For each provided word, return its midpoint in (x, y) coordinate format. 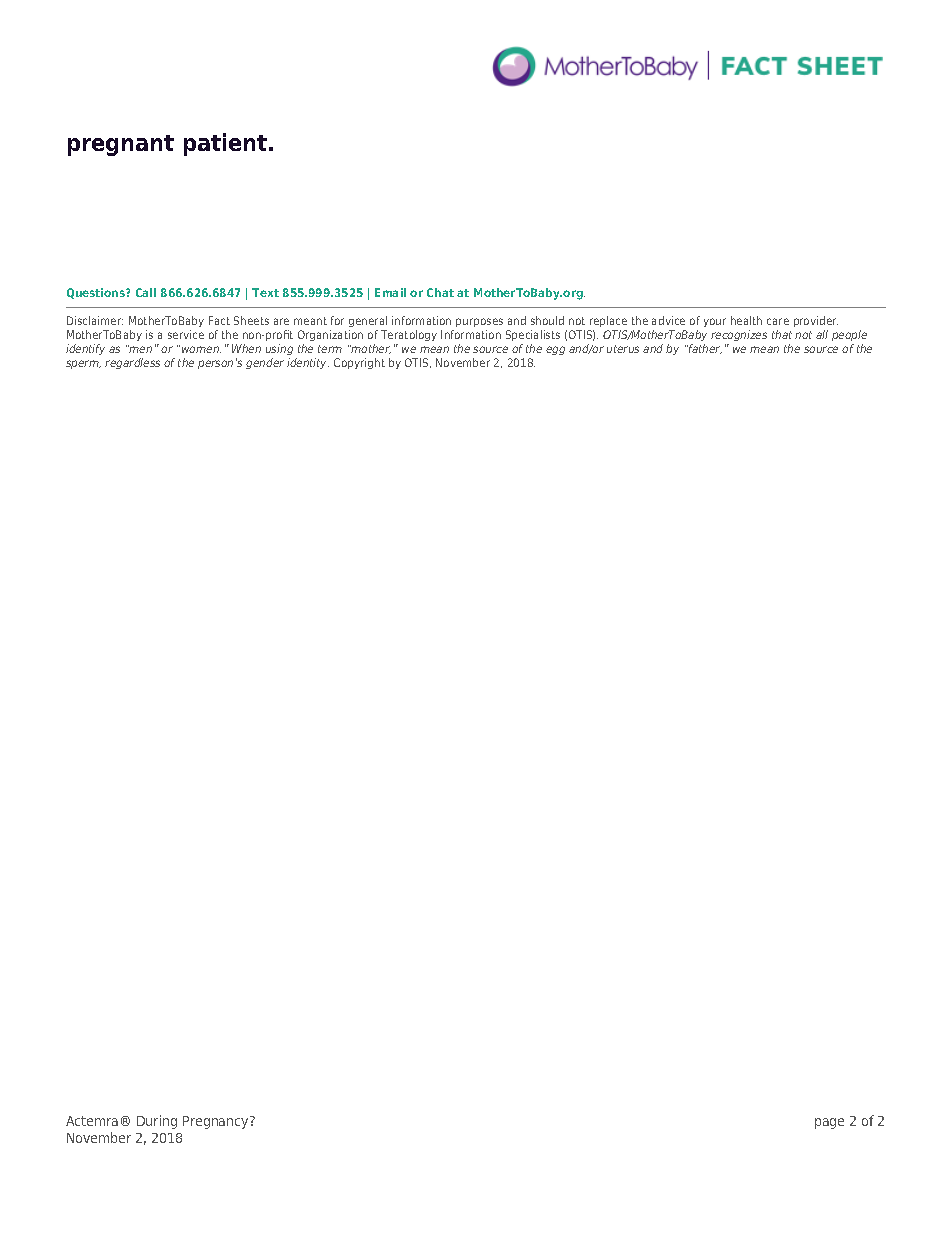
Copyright (359, 363)
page (829, 1123)
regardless (132, 363)
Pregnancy (217, 1122)
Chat (440, 292)
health (746, 320)
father (704, 349)
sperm (83, 364)
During (157, 1122)
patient (227, 144)
